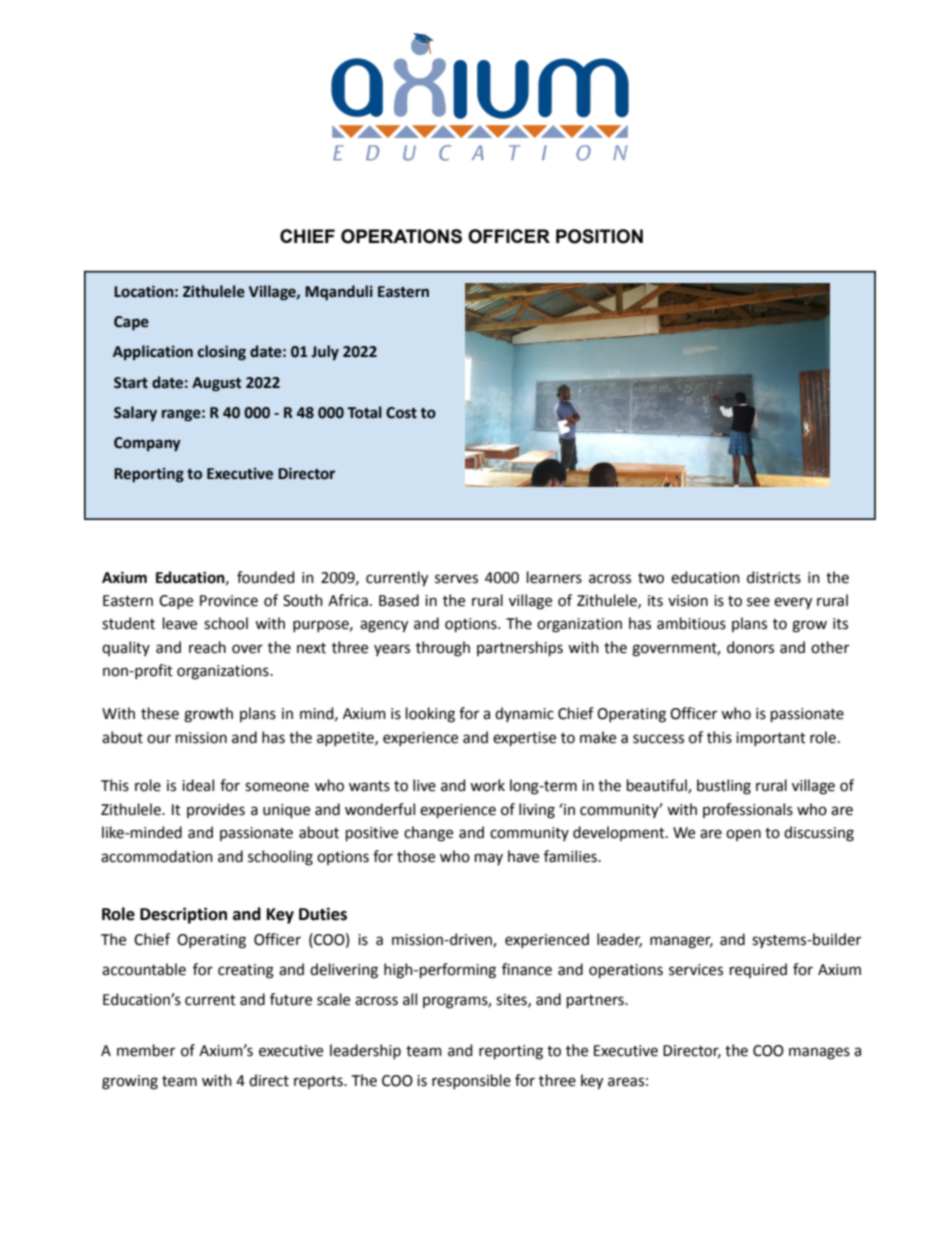  Describe the element at coordinates (157, 856) in the screenshot. I see `accommodation` at that location.
